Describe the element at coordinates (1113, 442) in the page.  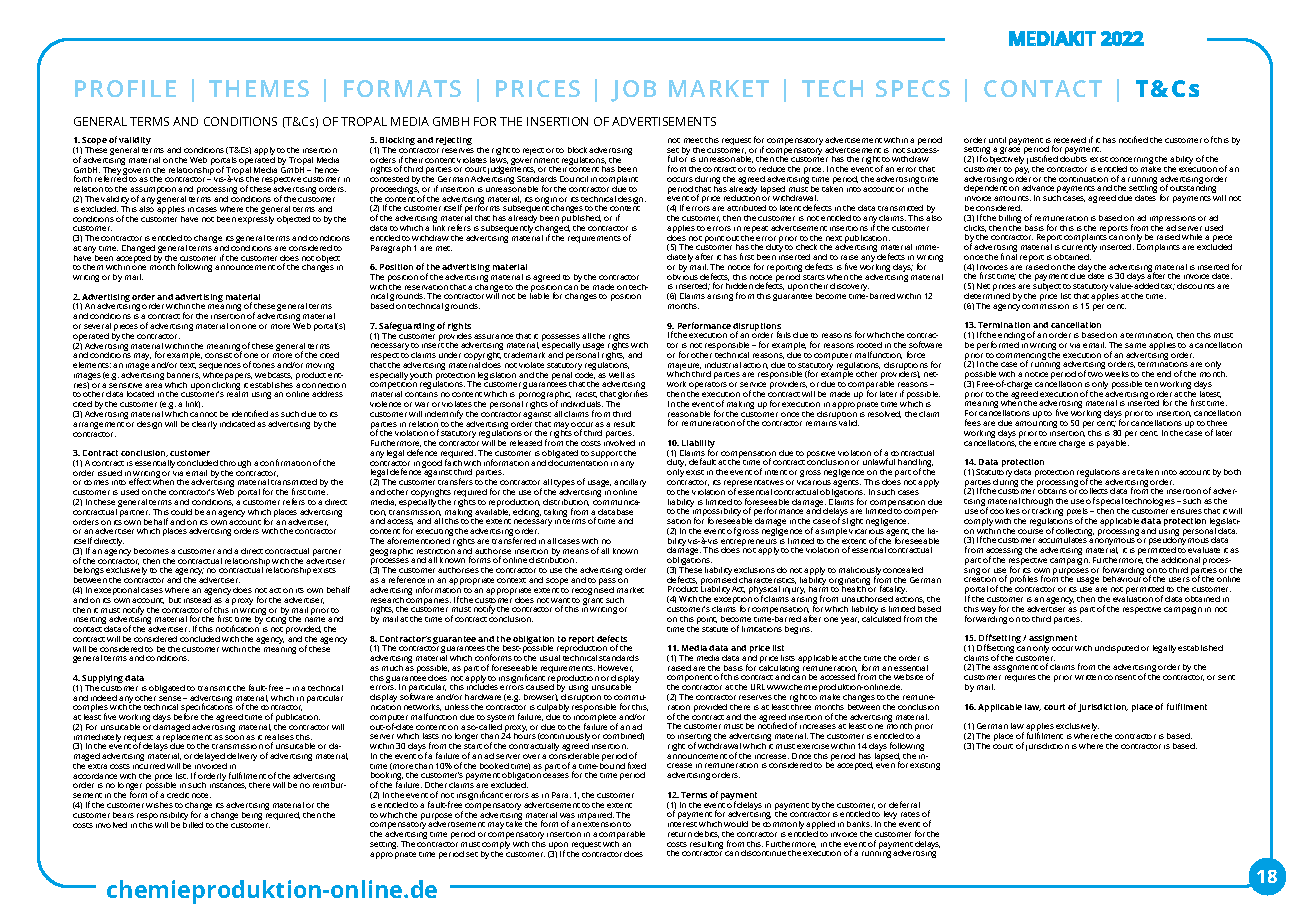
I see `payable` at that location.
